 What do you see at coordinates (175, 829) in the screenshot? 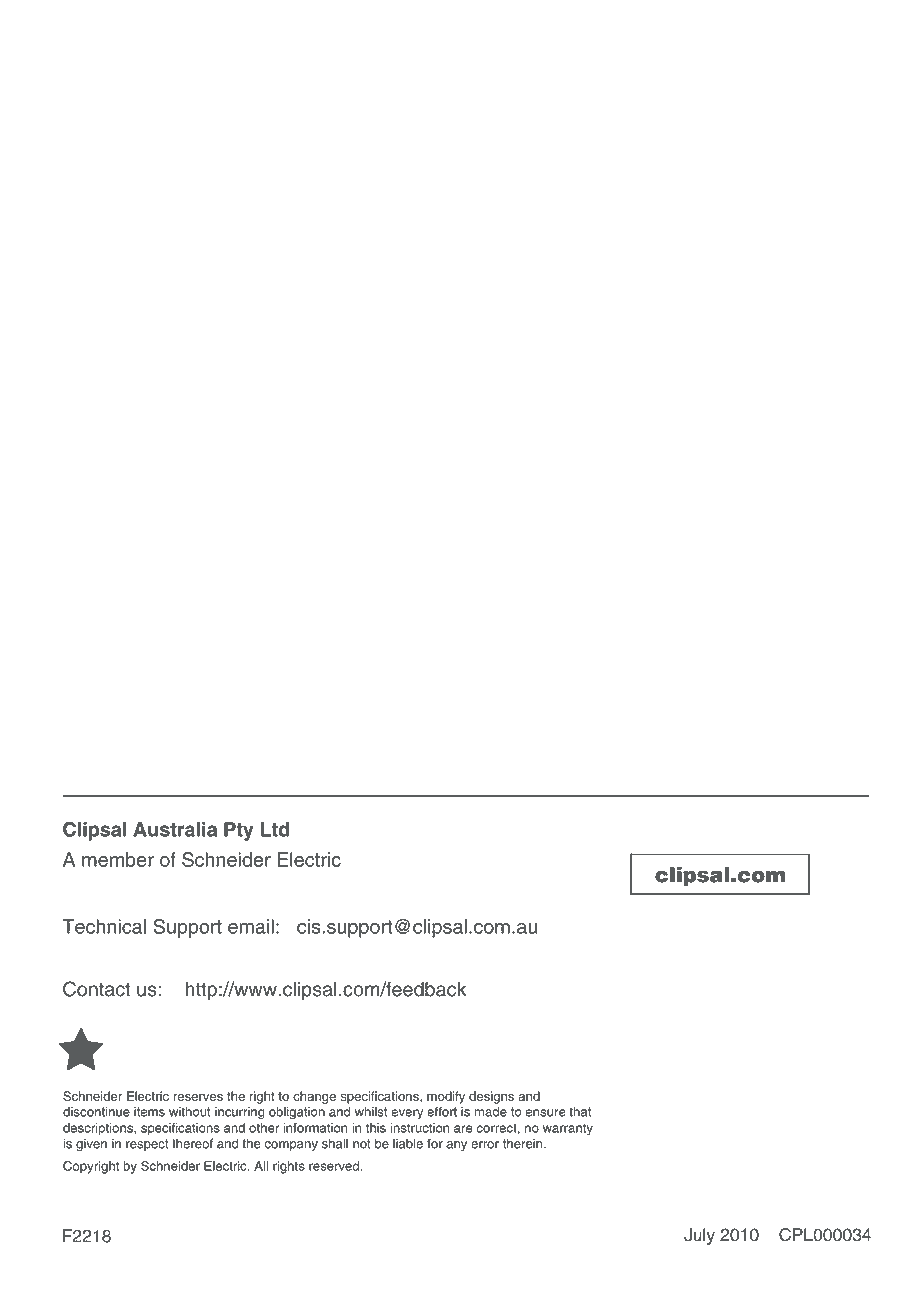
I see `Australia` at bounding box center [175, 829].
